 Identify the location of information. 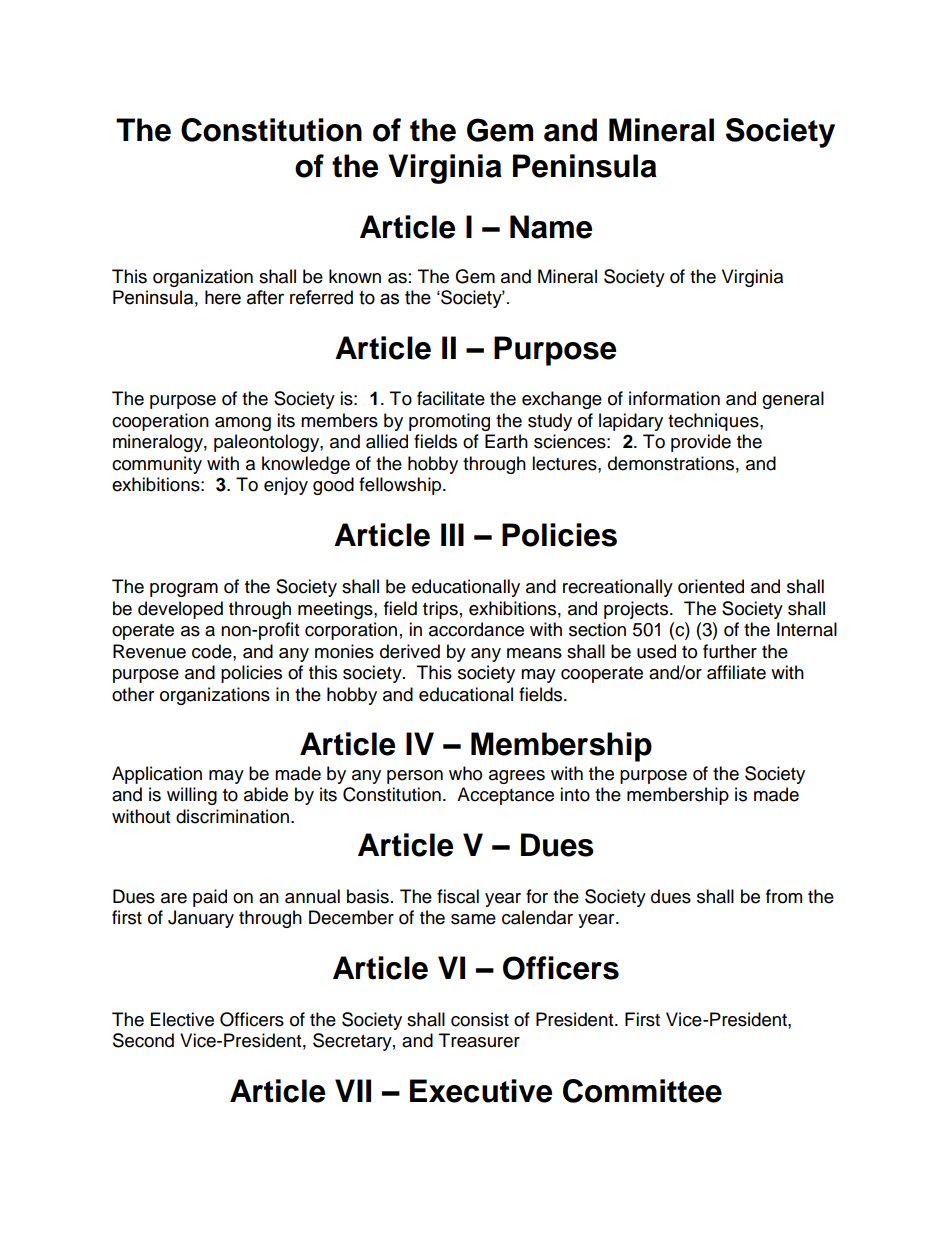
(674, 398).
